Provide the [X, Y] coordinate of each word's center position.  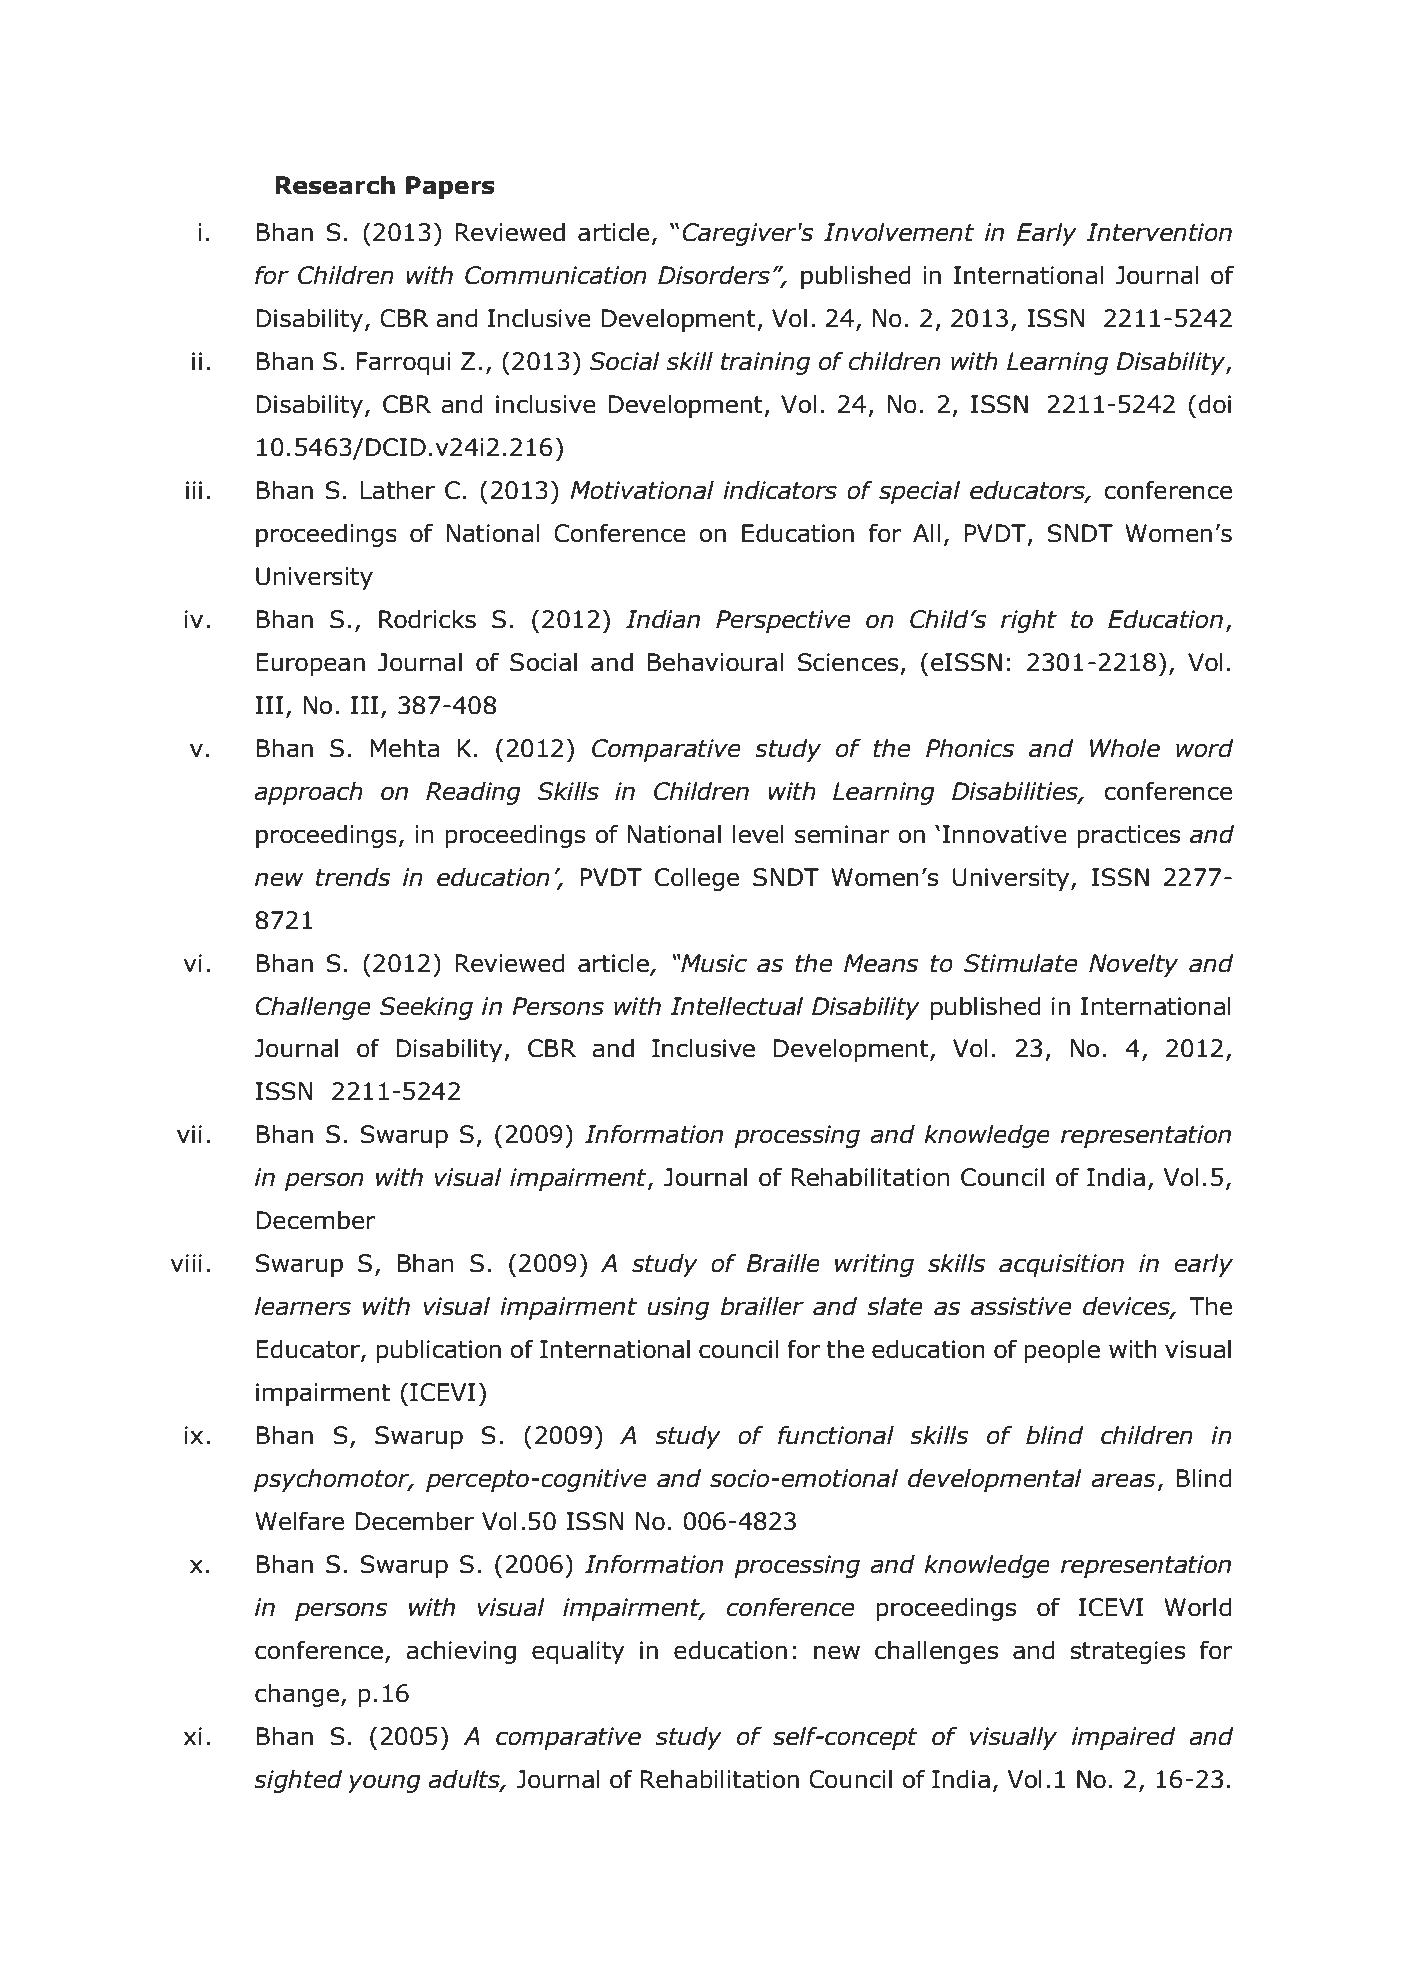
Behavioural [715, 662]
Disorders [714, 275]
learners [303, 1306]
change [297, 1695]
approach [308, 793]
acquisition [1061, 1265]
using [678, 1308]
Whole [1125, 748]
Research [335, 185]
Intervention [1159, 232]
